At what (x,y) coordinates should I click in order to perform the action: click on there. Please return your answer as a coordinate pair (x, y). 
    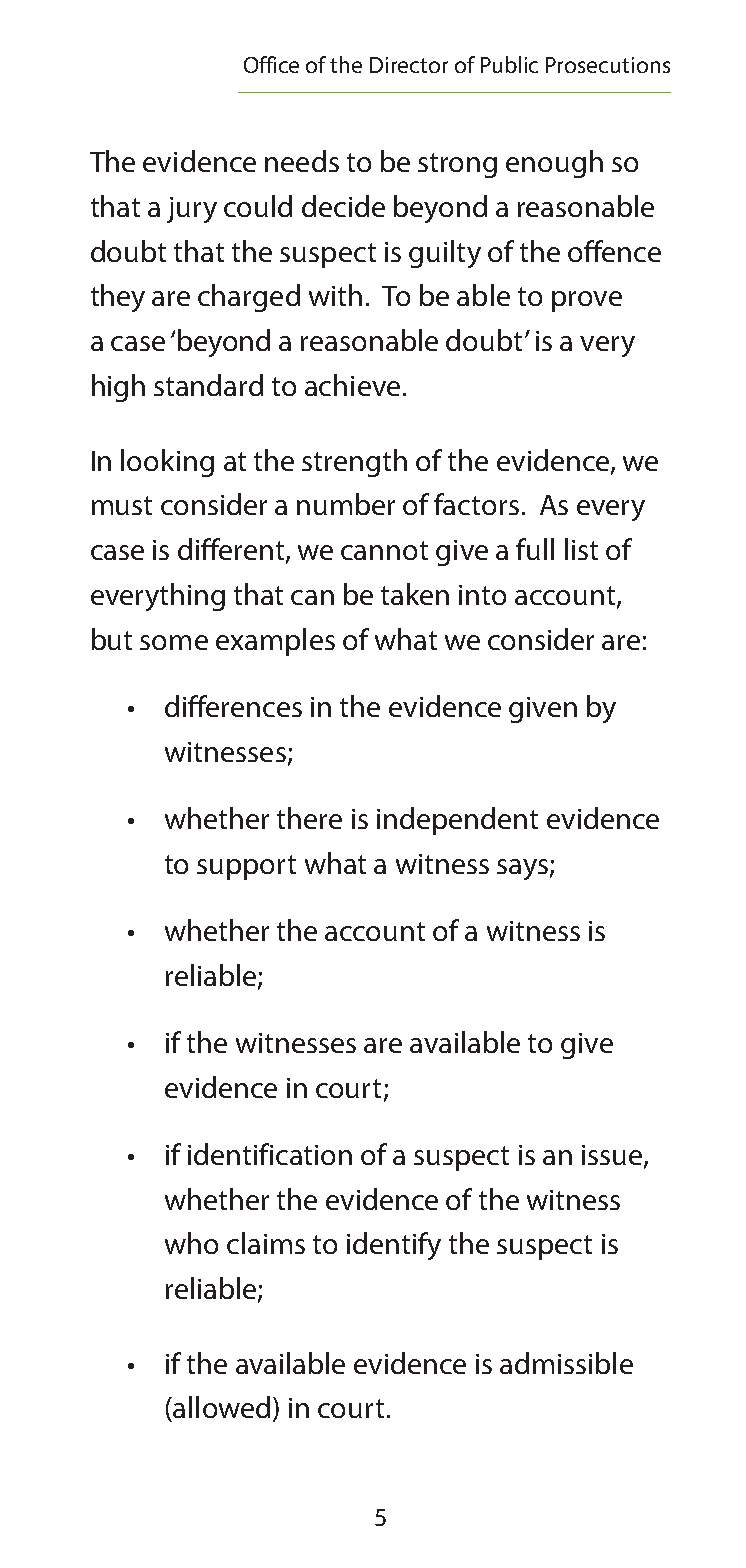
    Looking at the image, I should click on (309, 818).
